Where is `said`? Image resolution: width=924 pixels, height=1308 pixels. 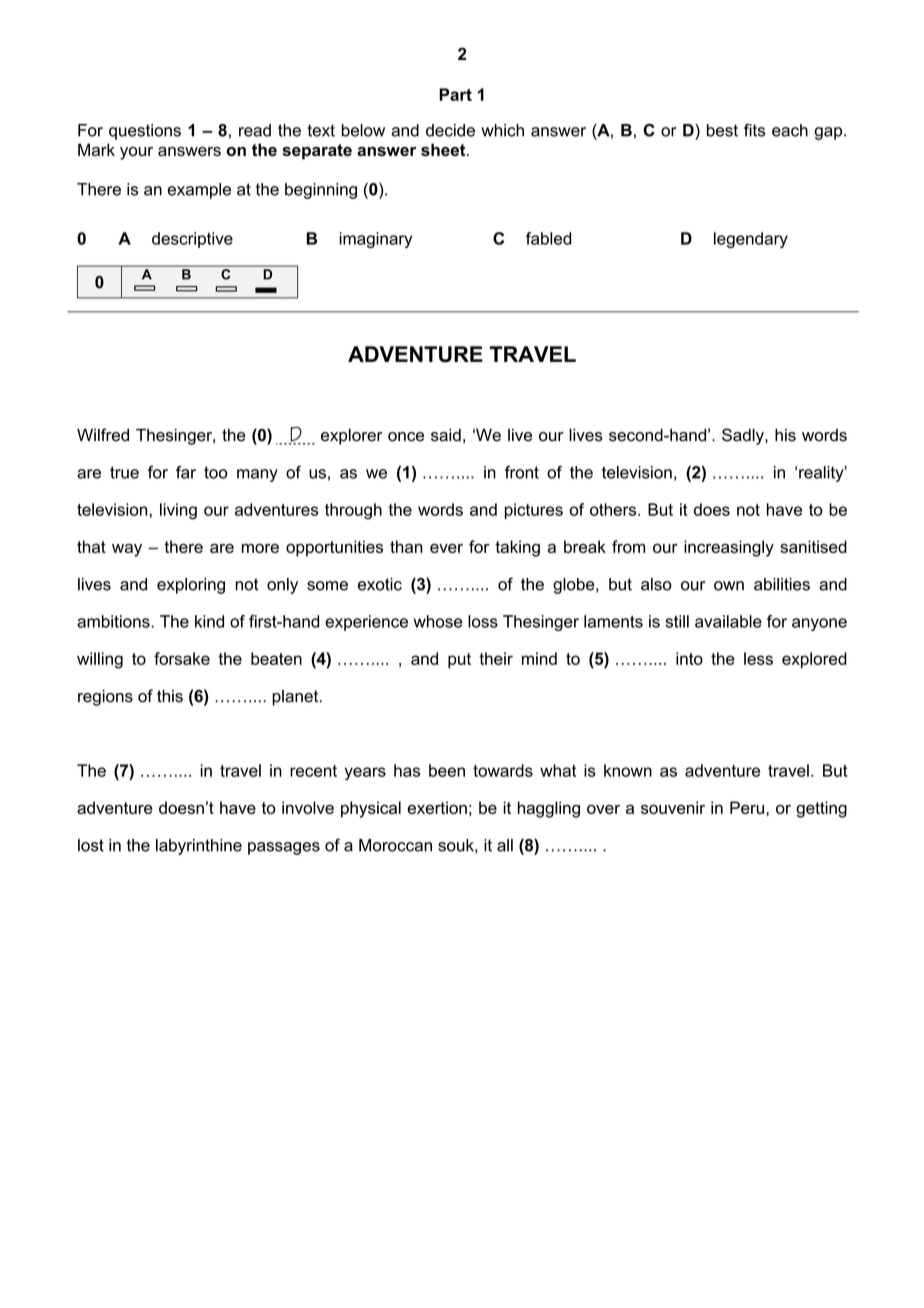
said is located at coordinates (446, 435).
